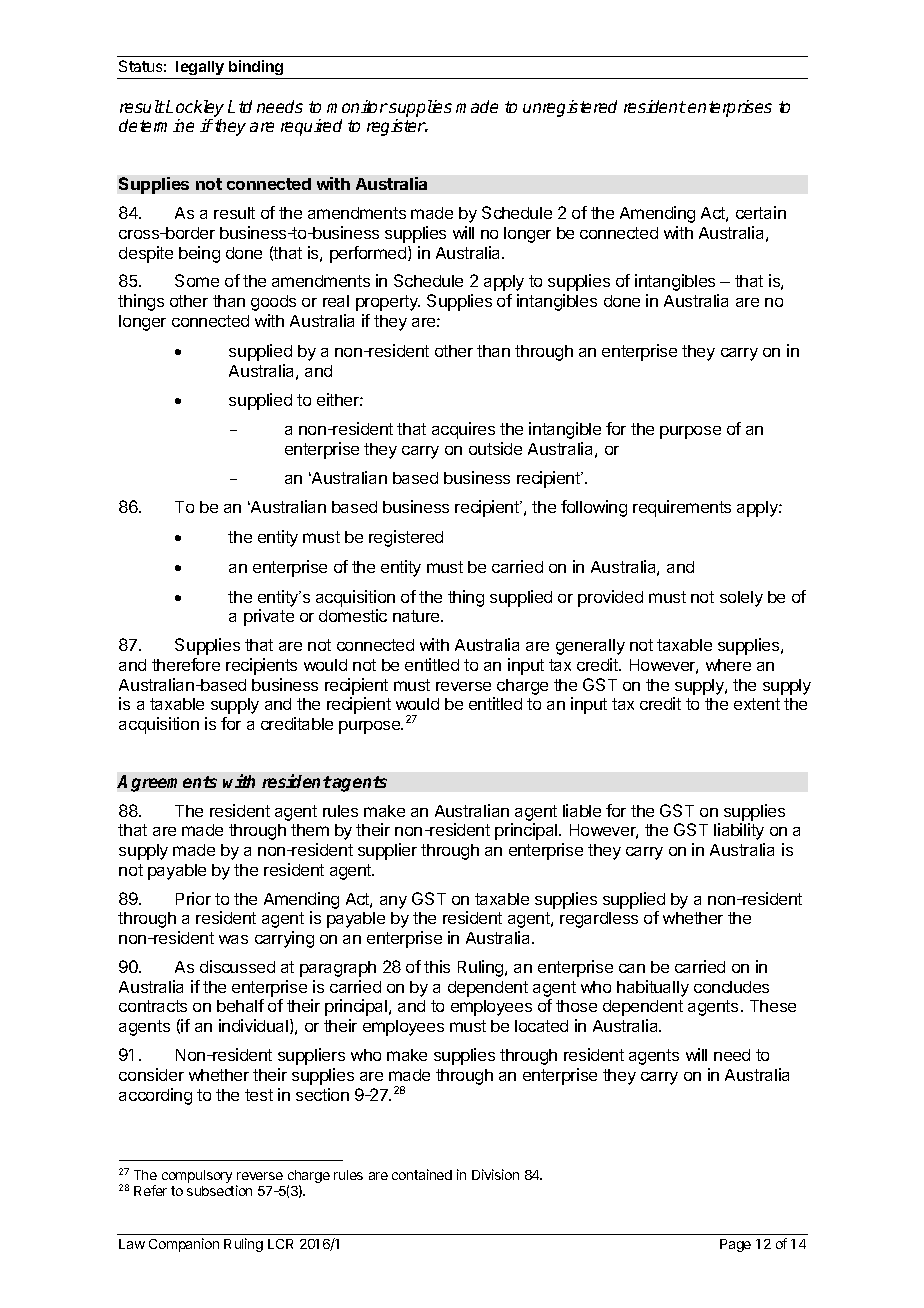  I want to click on compulsory, so click(197, 1176).
